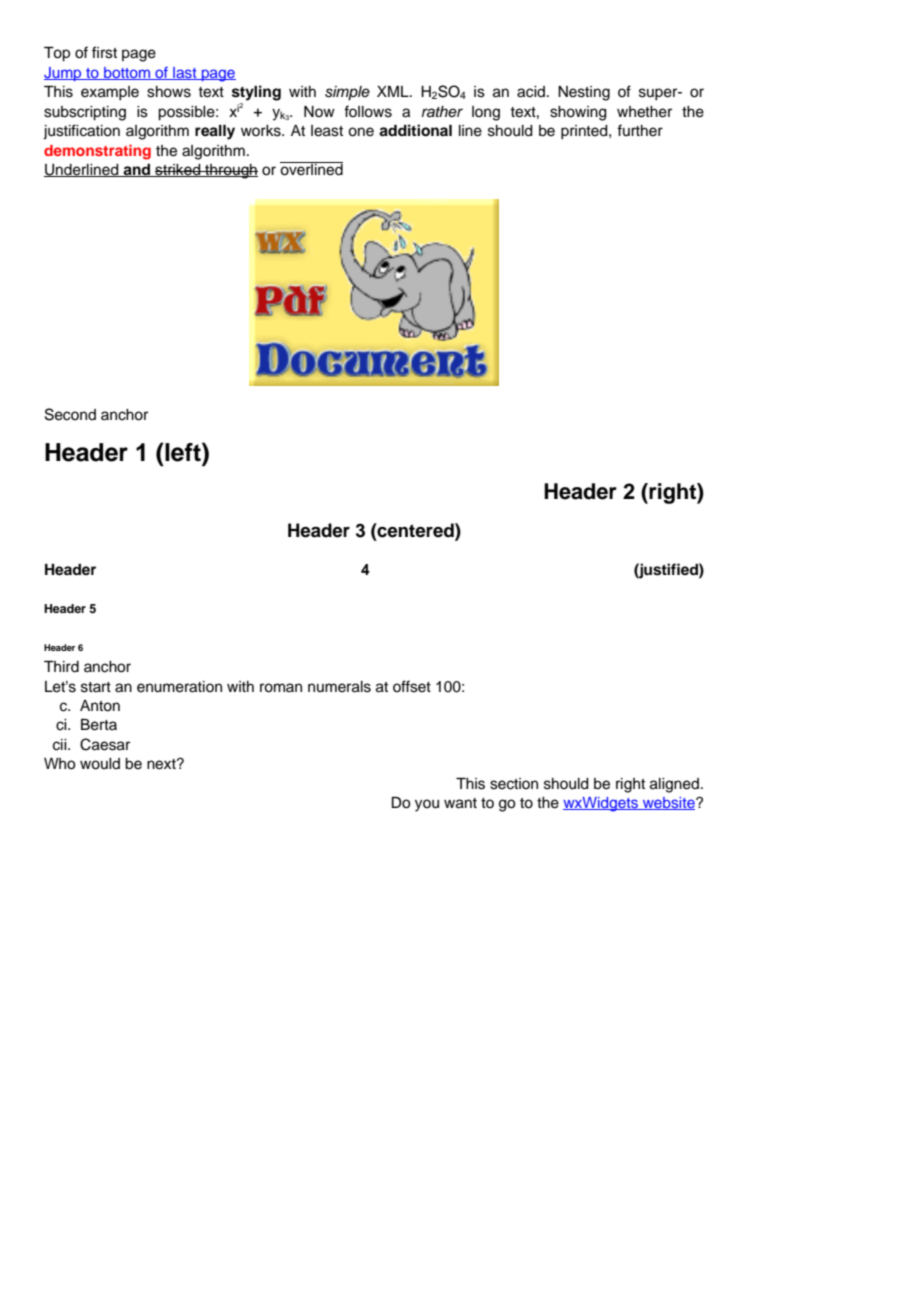 The image size is (924, 1308). I want to click on printed, so click(585, 132).
